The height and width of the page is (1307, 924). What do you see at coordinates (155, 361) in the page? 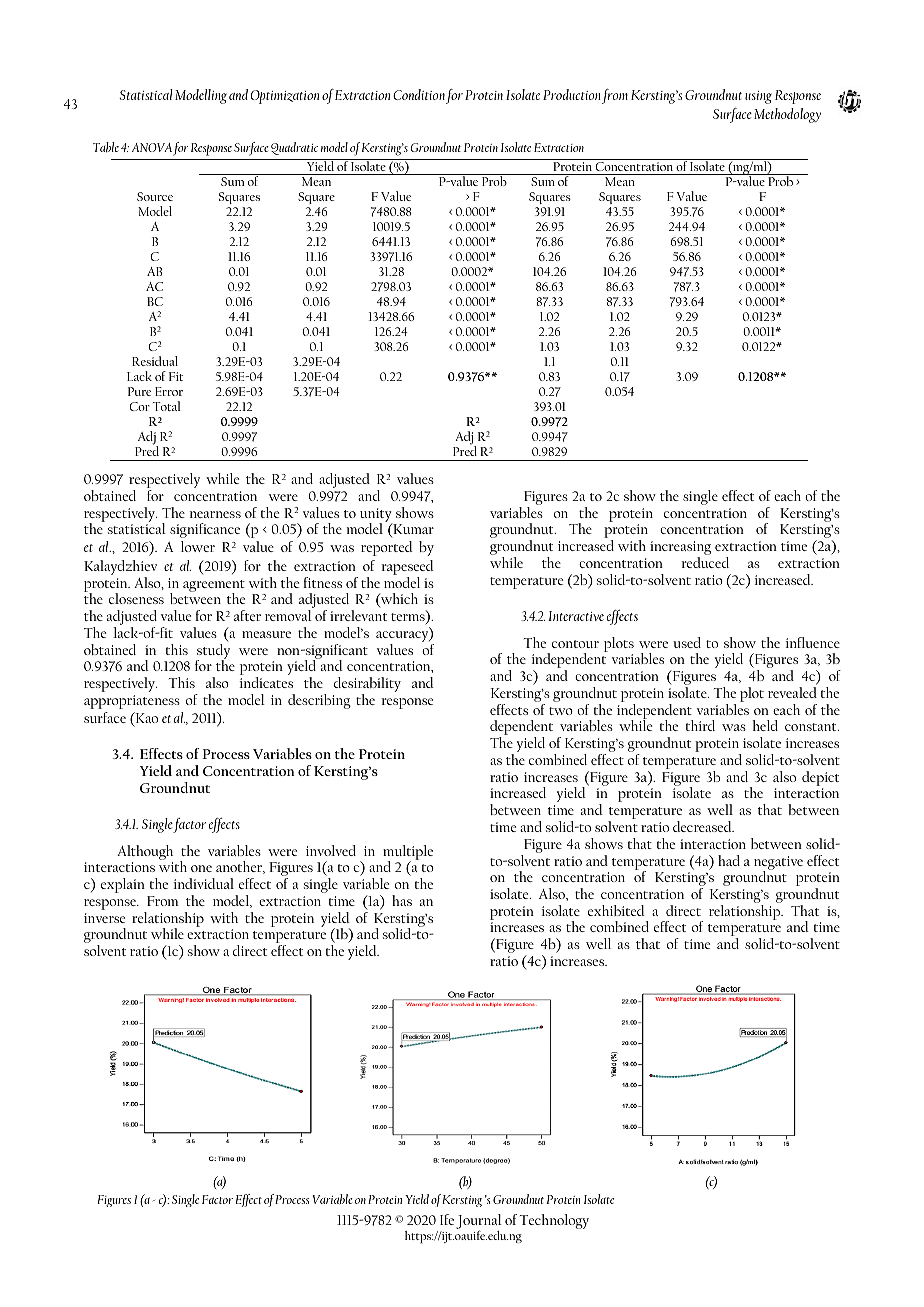
I see `Residual` at bounding box center [155, 361].
